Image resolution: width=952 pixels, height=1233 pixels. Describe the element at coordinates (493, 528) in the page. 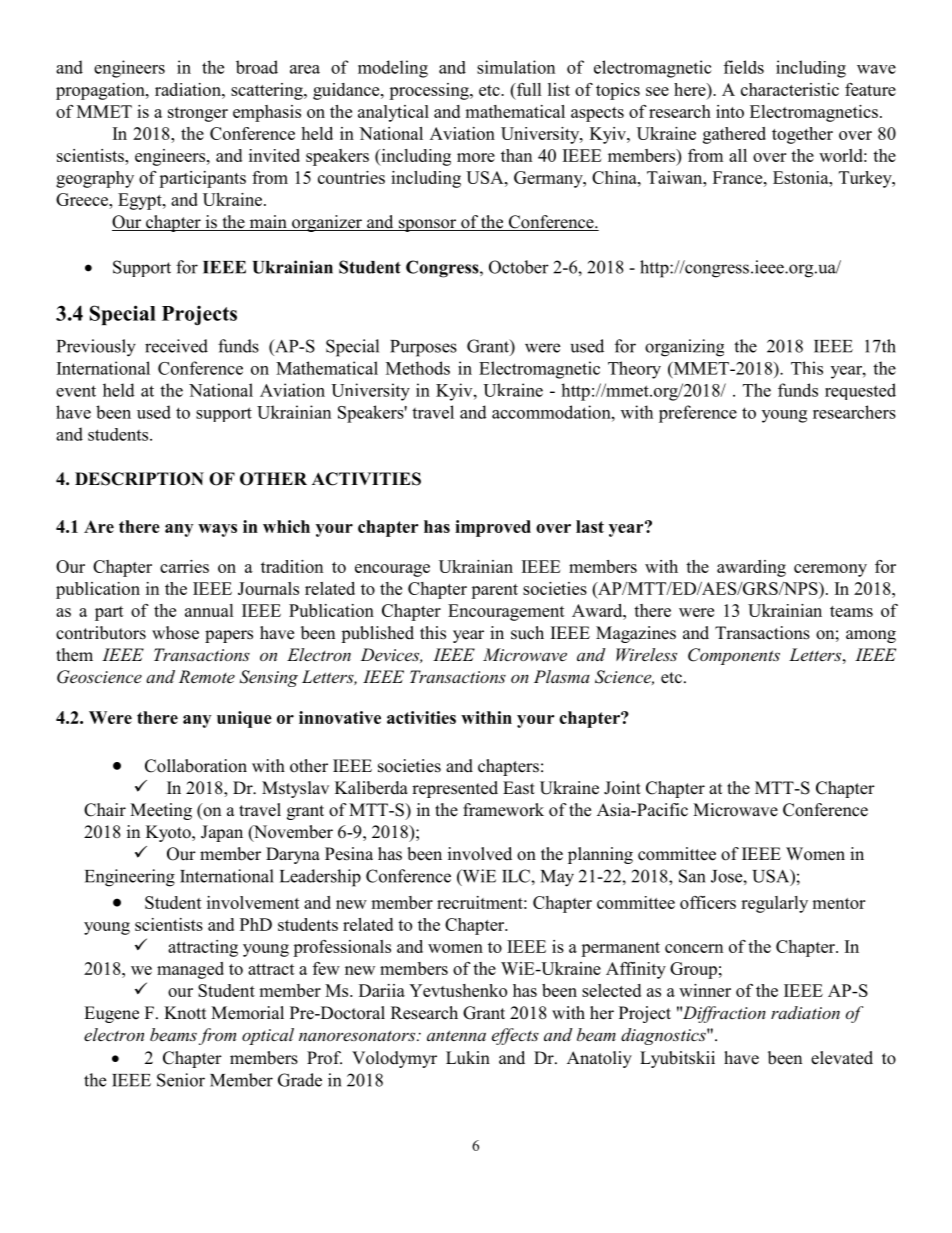

I see `improved` at that location.
